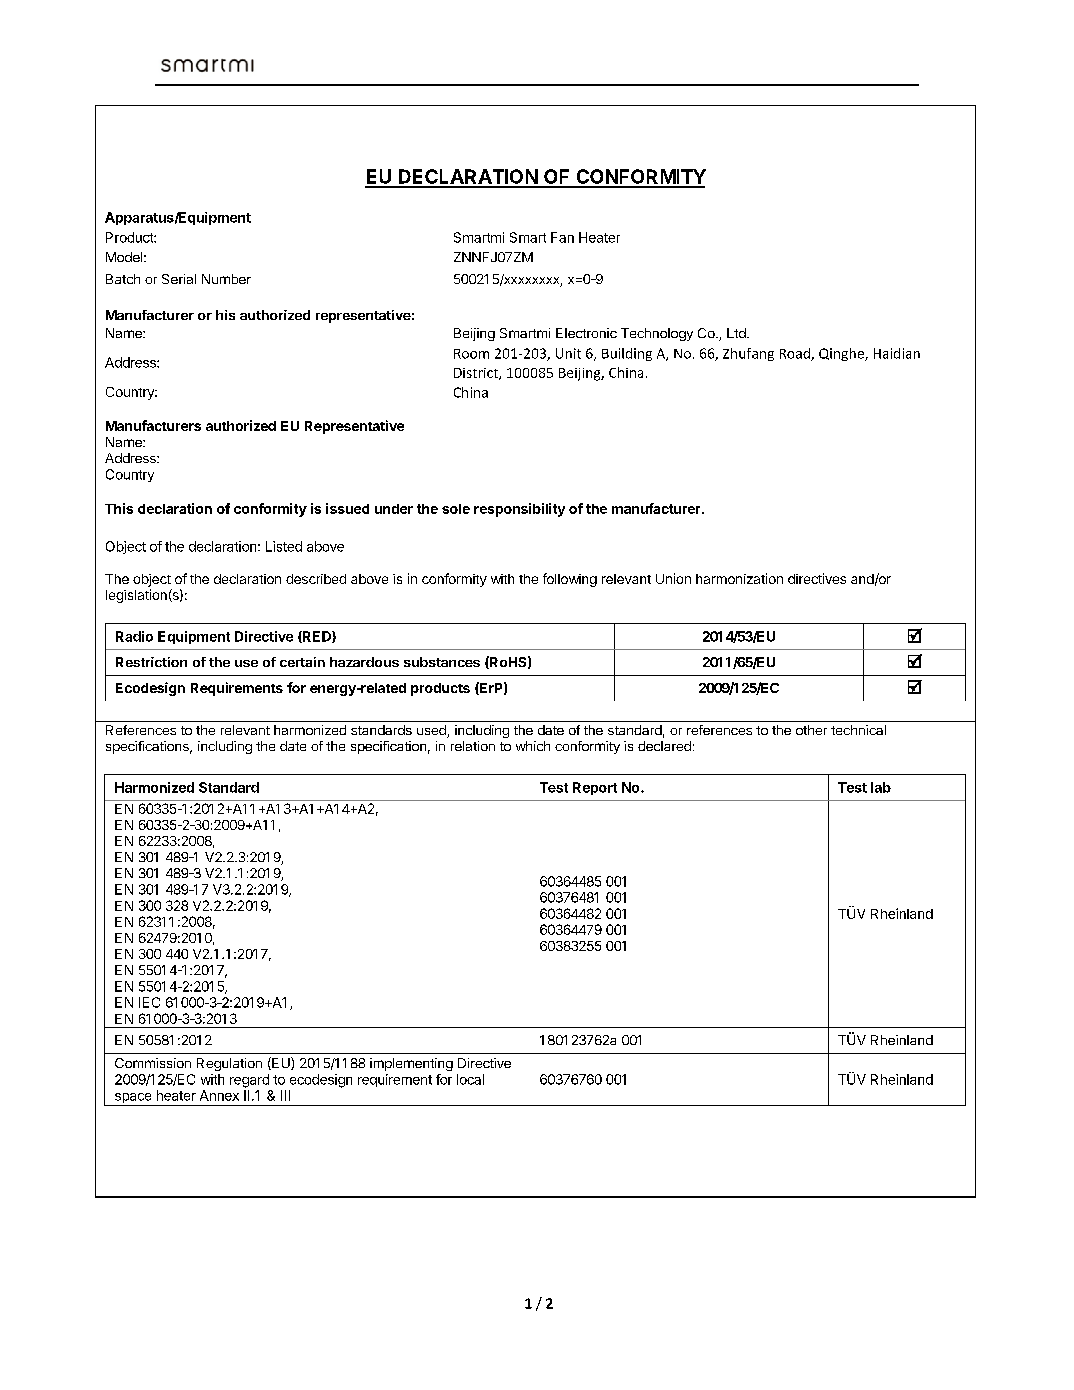 Image resolution: width=1074 pixels, height=1390 pixels. What do you see at coordinates (737, 333) in the screenshot?
I see `Ltd` at bounding box center [737, 333].
